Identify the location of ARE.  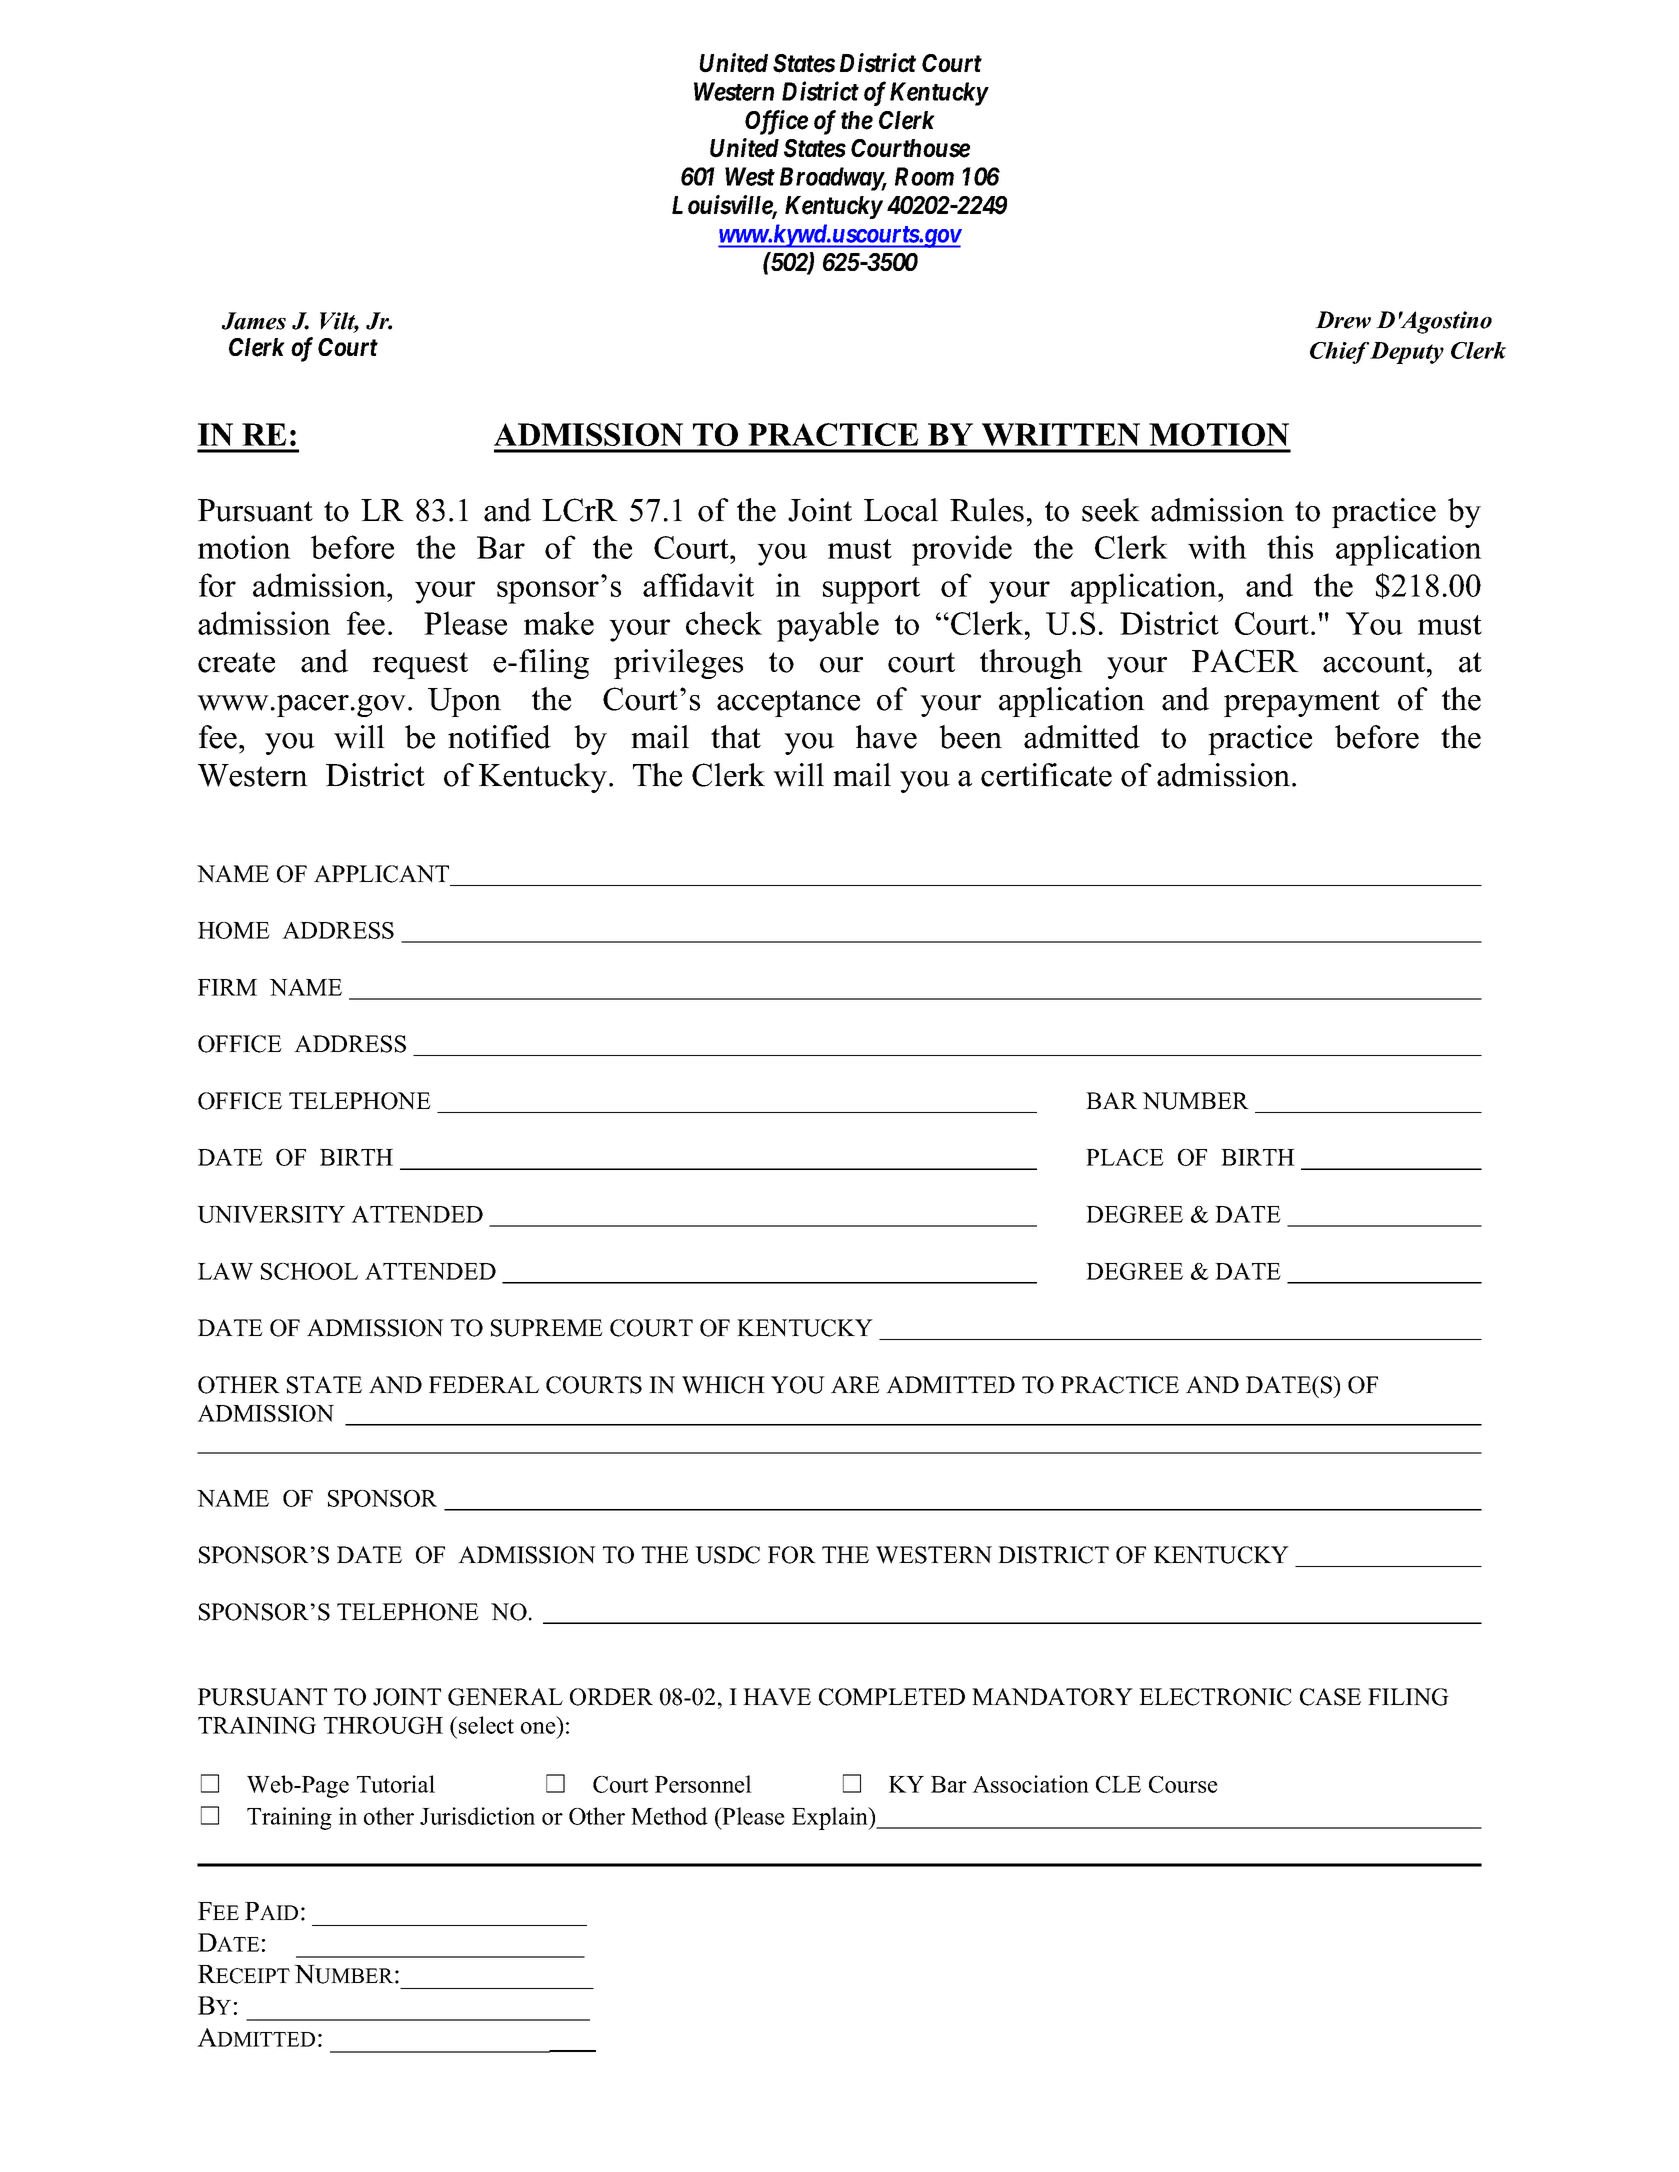
(855, 1384).
